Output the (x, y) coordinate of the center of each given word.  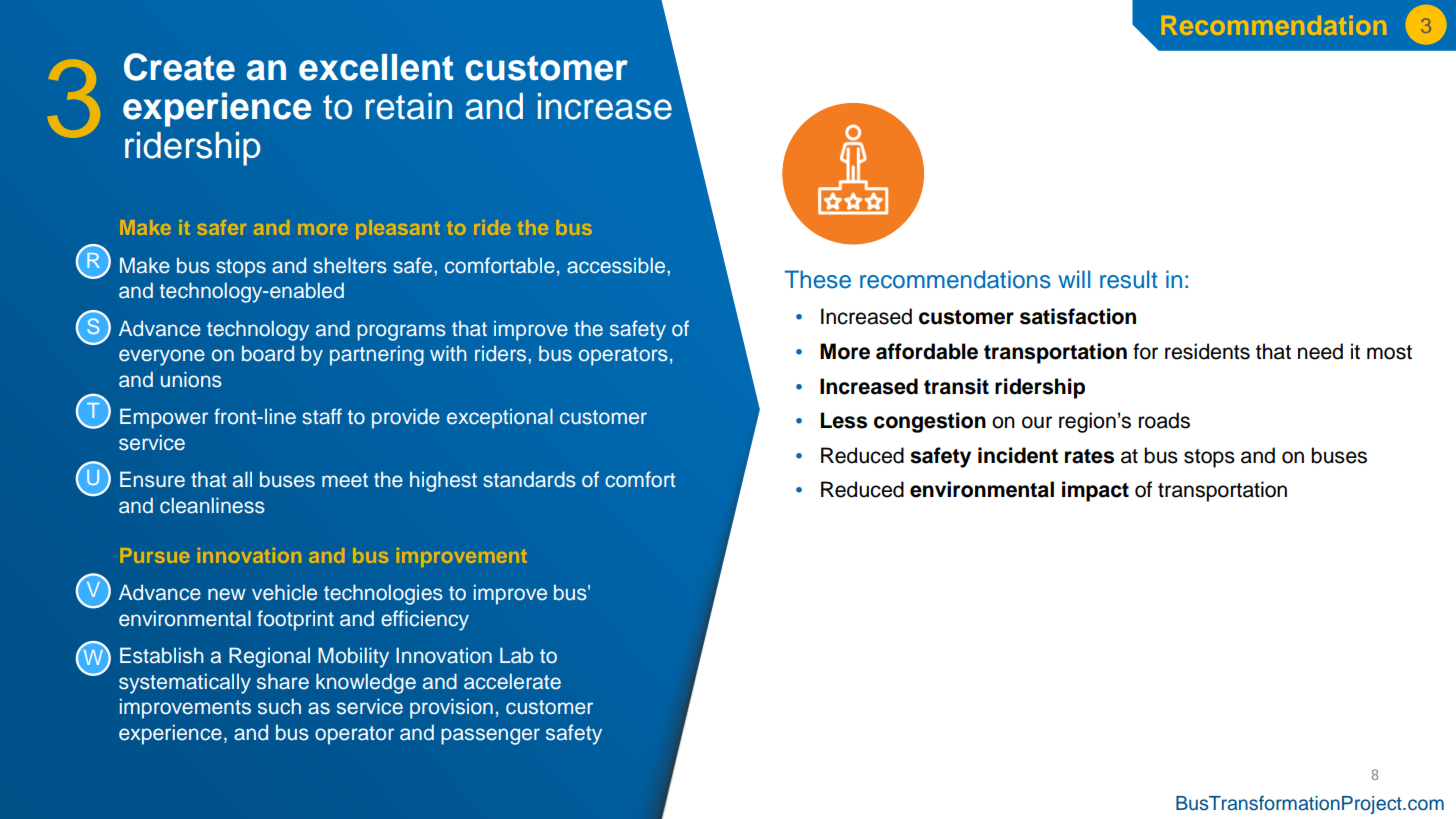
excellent (376, 67)
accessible (617, 265)
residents (1207, 351)
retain (409, 106)
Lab (516, 655)
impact (1095, 491)
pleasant (398, 229)
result (1129, 279)
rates (1089, 456)
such (279, 706)
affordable (927, 351)
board (268, 353)
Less (844, 420)
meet (345, 480)
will (1074, 279)
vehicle (284, 592)
